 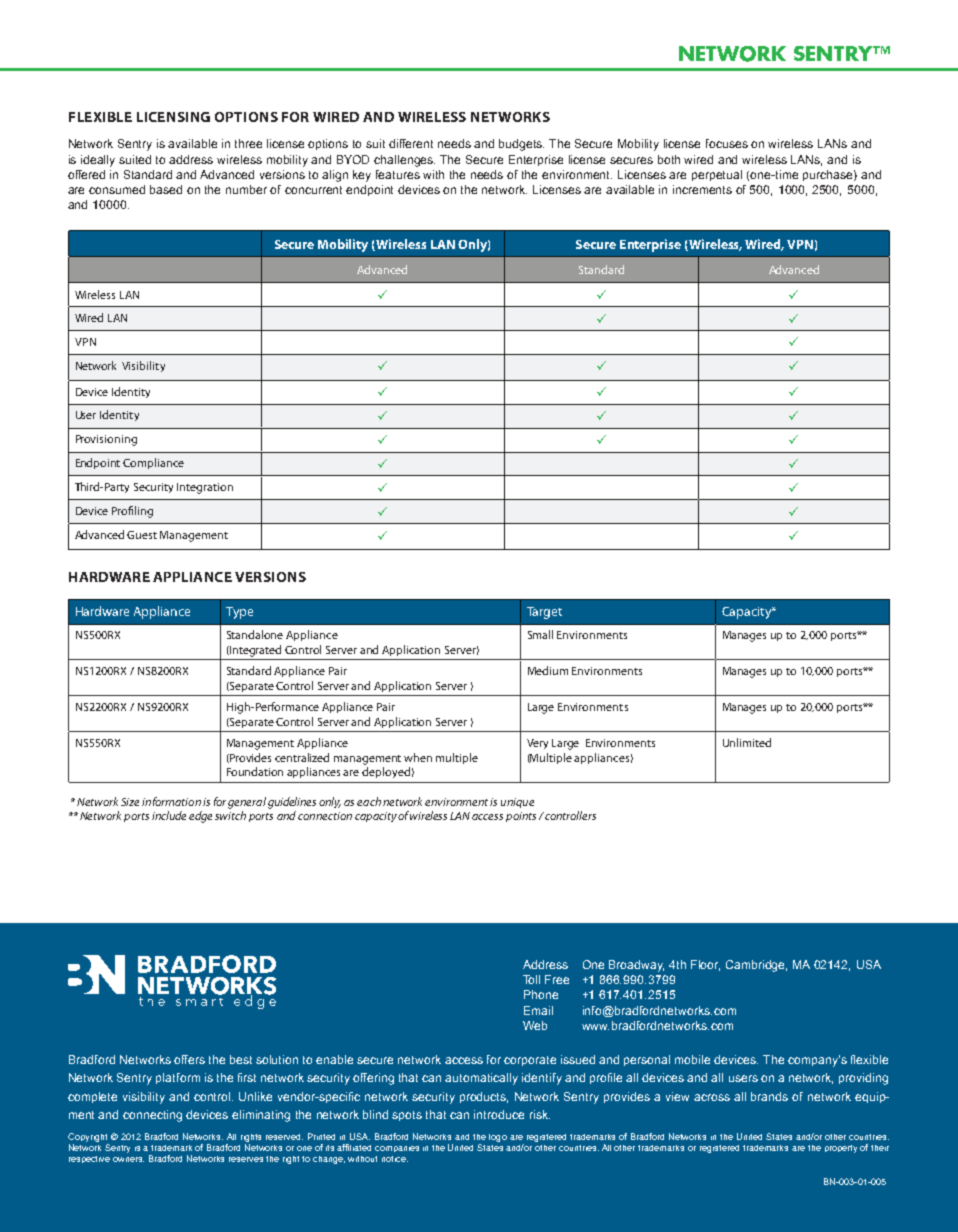 I want to click on features, so click(x=398, y=174).
